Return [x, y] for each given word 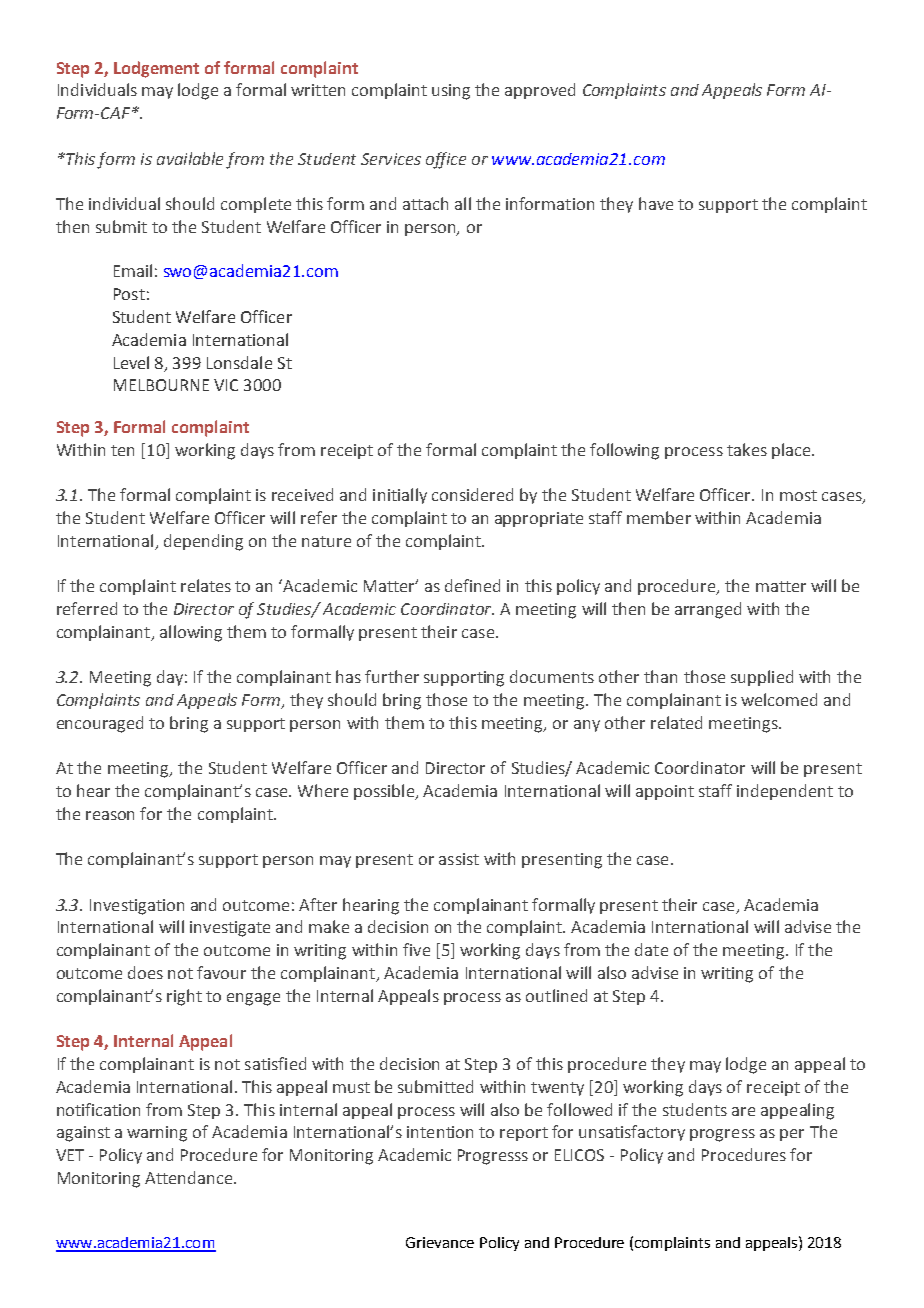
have [656, 203]
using [451, 92]
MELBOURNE [161, 385]
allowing [191, 633]
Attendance [190, 1177]
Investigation [137, 907]
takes [747, 449]
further [392, 676]
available [190, 158]
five [416, 949]
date [651, 949]
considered [472, 494]
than [660, 676]
